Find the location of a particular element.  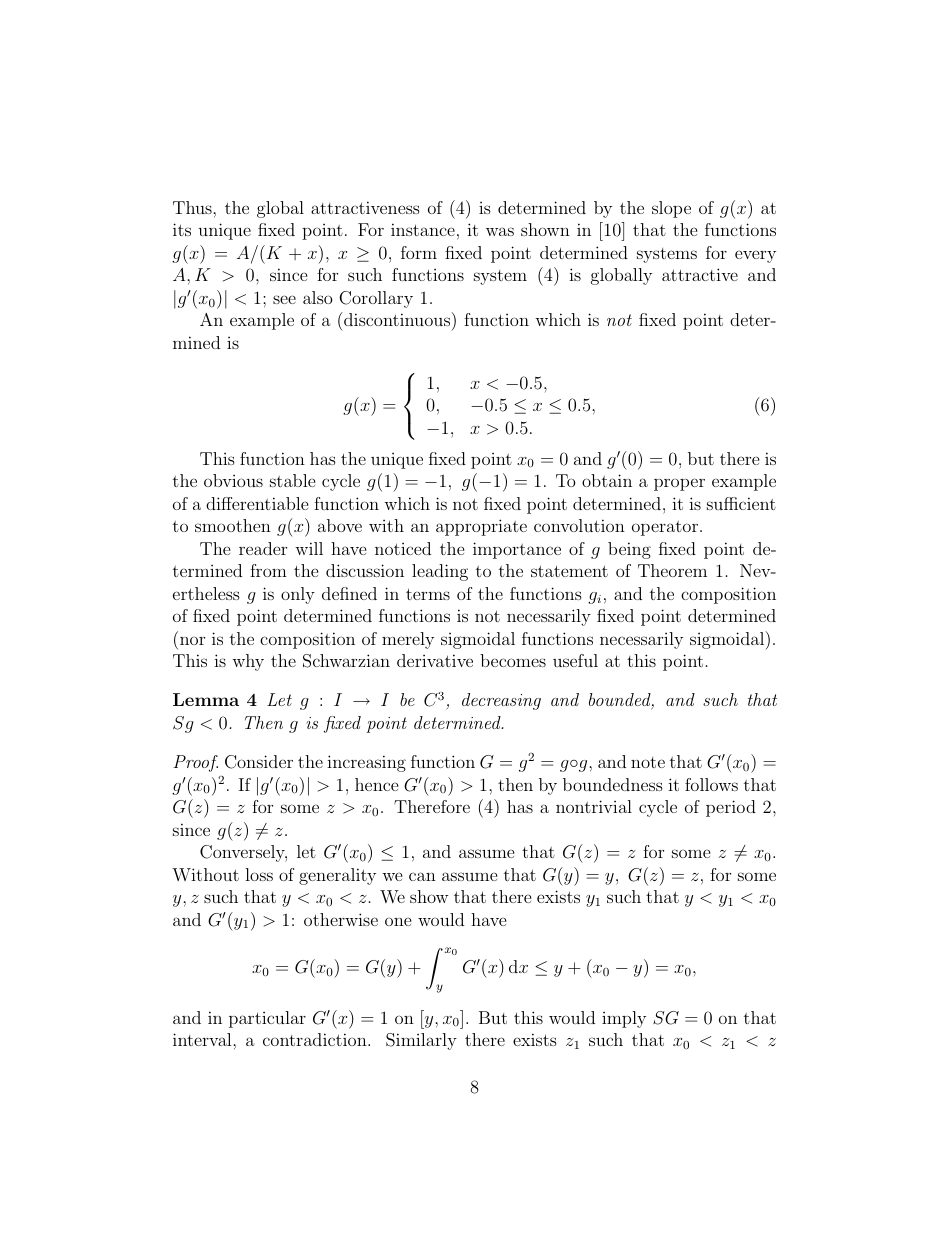

obvious is located at coordinates (233, 480).
